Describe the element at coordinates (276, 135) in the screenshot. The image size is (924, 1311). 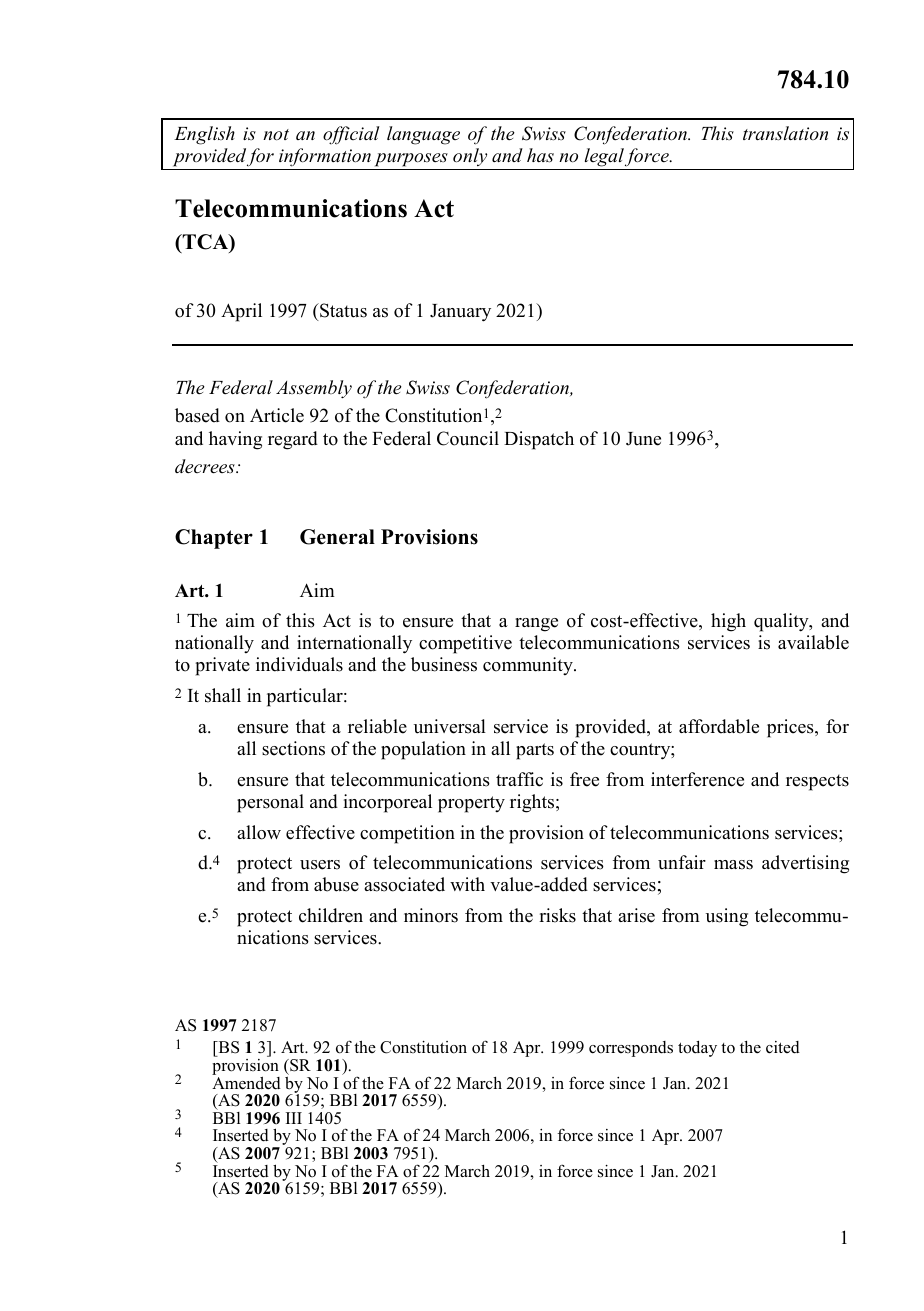
I see `not` at that location.
